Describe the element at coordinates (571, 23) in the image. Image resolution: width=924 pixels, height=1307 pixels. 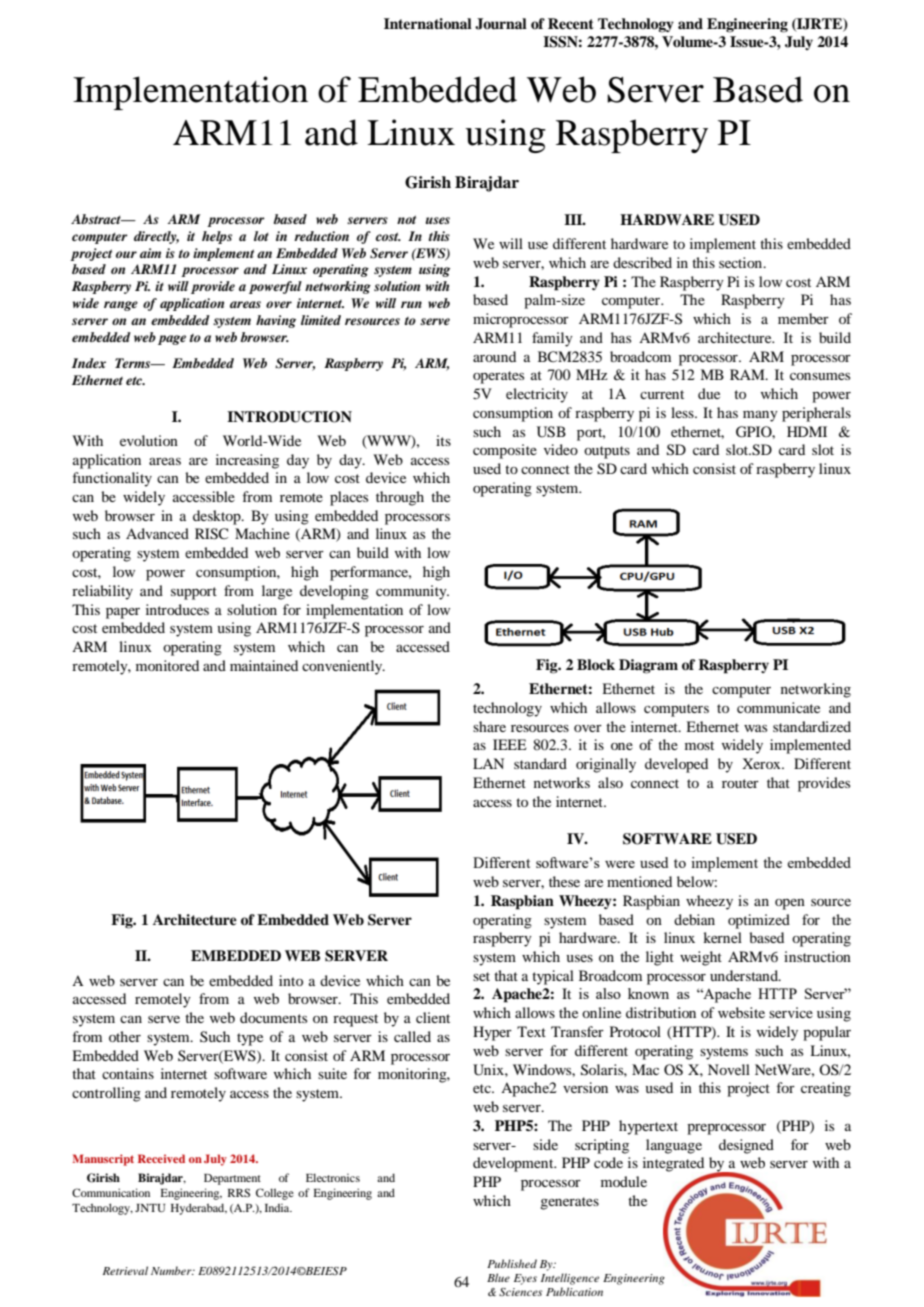
I see `Recent` at that location.
